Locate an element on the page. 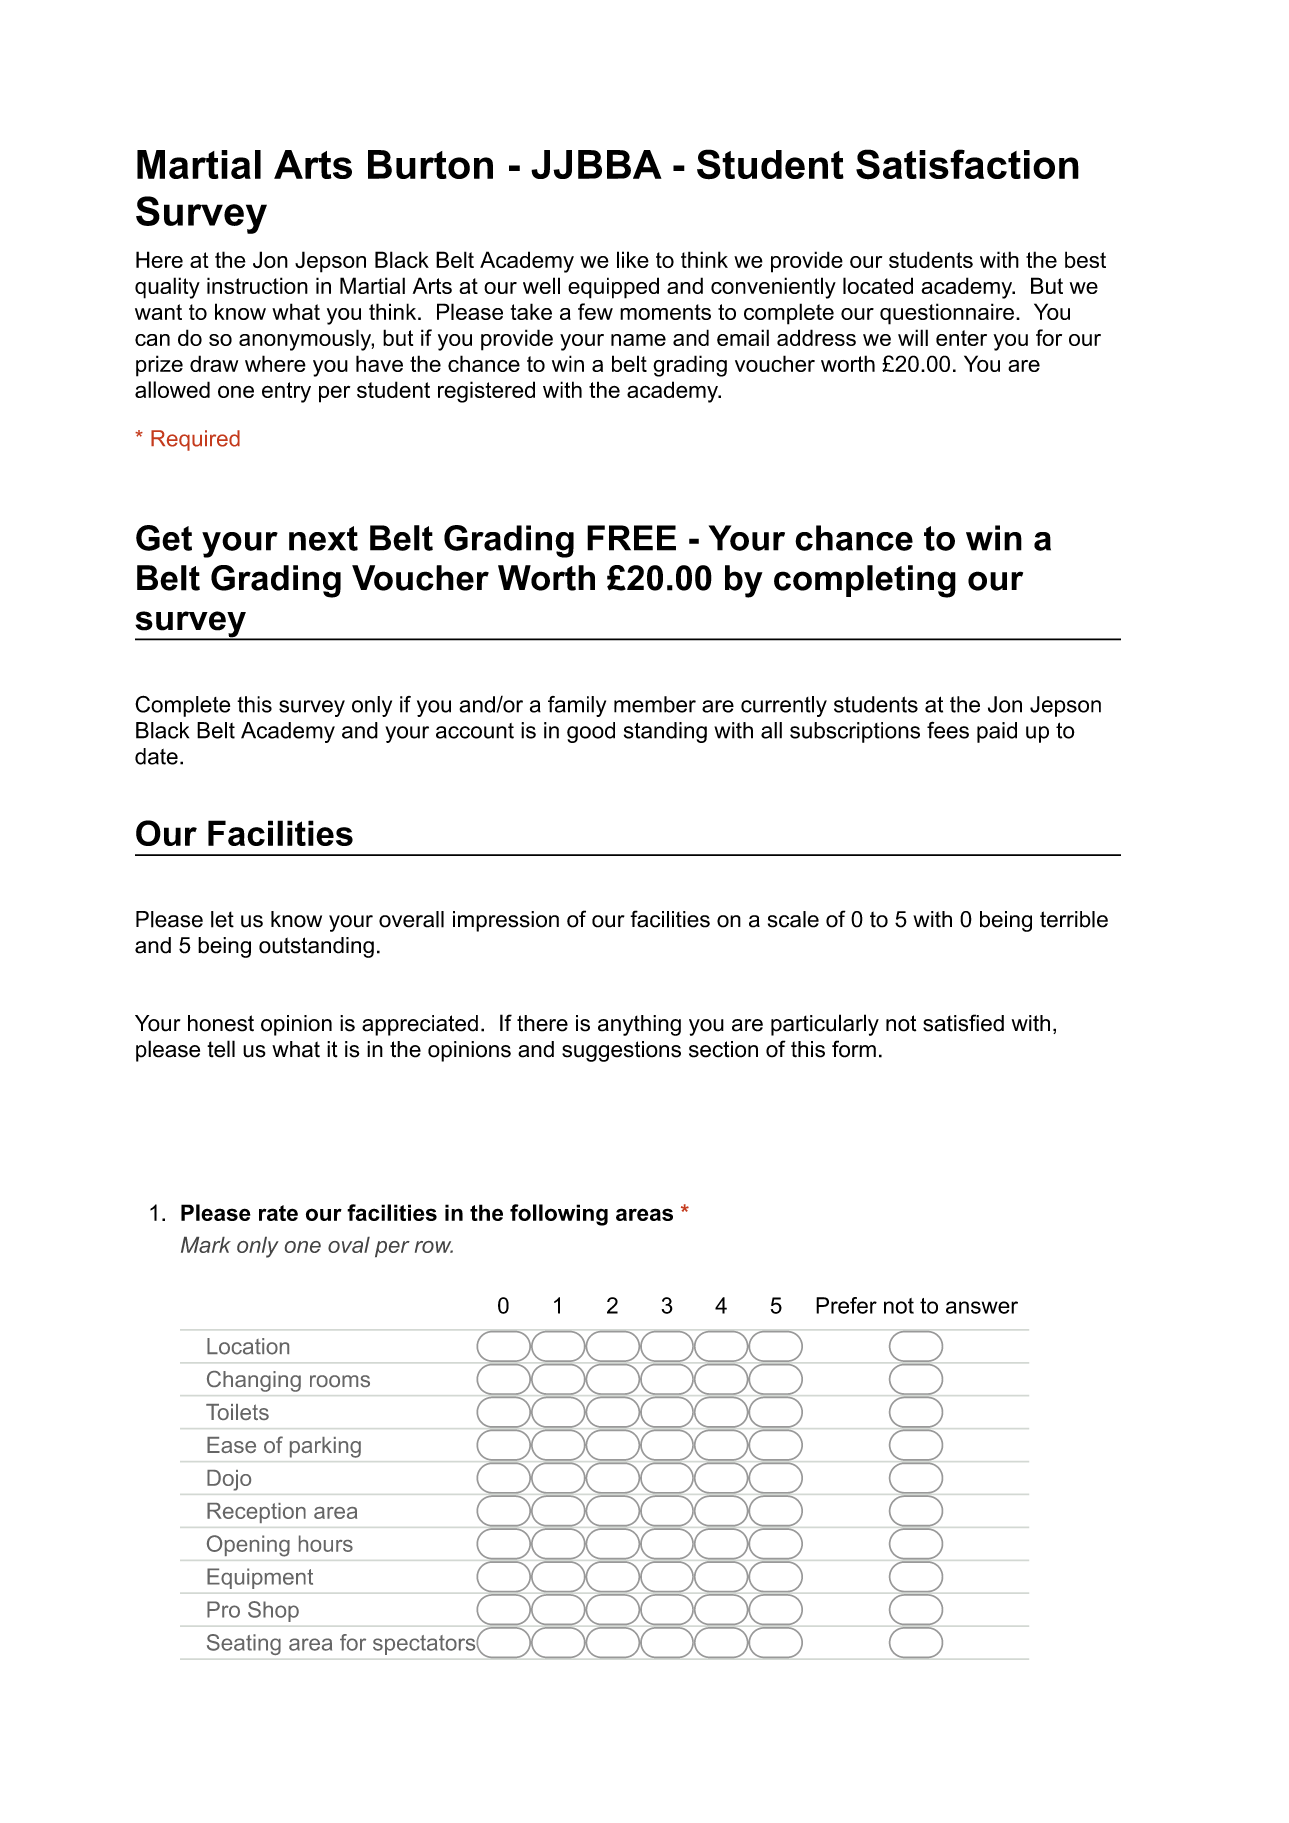  suggestions is located at coordinates (621, 1051).
